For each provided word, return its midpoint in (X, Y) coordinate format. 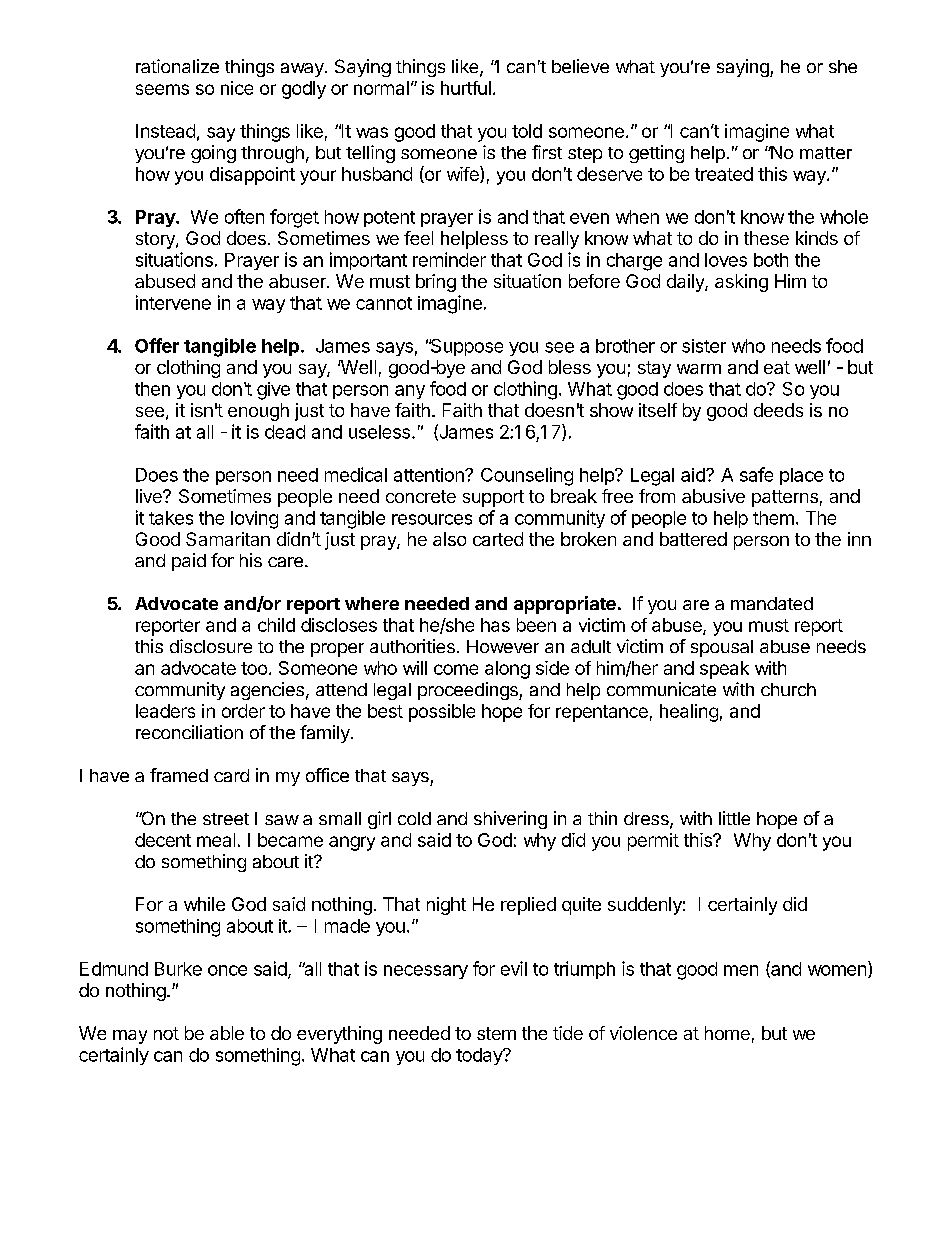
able (227, 1033)
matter (826, 153)
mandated (772, 603)
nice (237, 88)
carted (498, 539)
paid (189, 562)
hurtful (466, 88)
